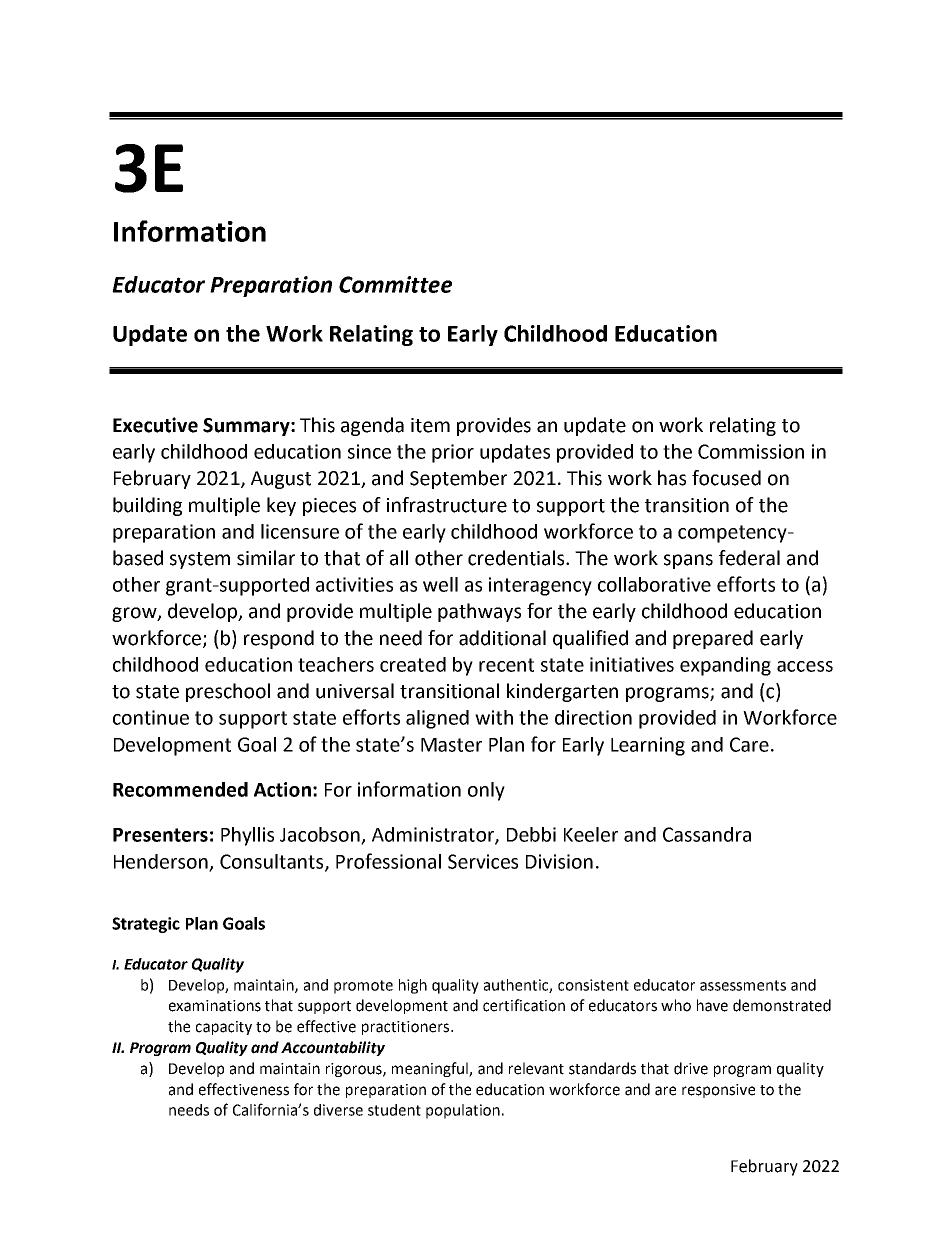 The width and height of the image is (952, 1233). What do you see at coordinates (273, 862) in the image?
I see `Consultants` at bounding box center [273, 862].
